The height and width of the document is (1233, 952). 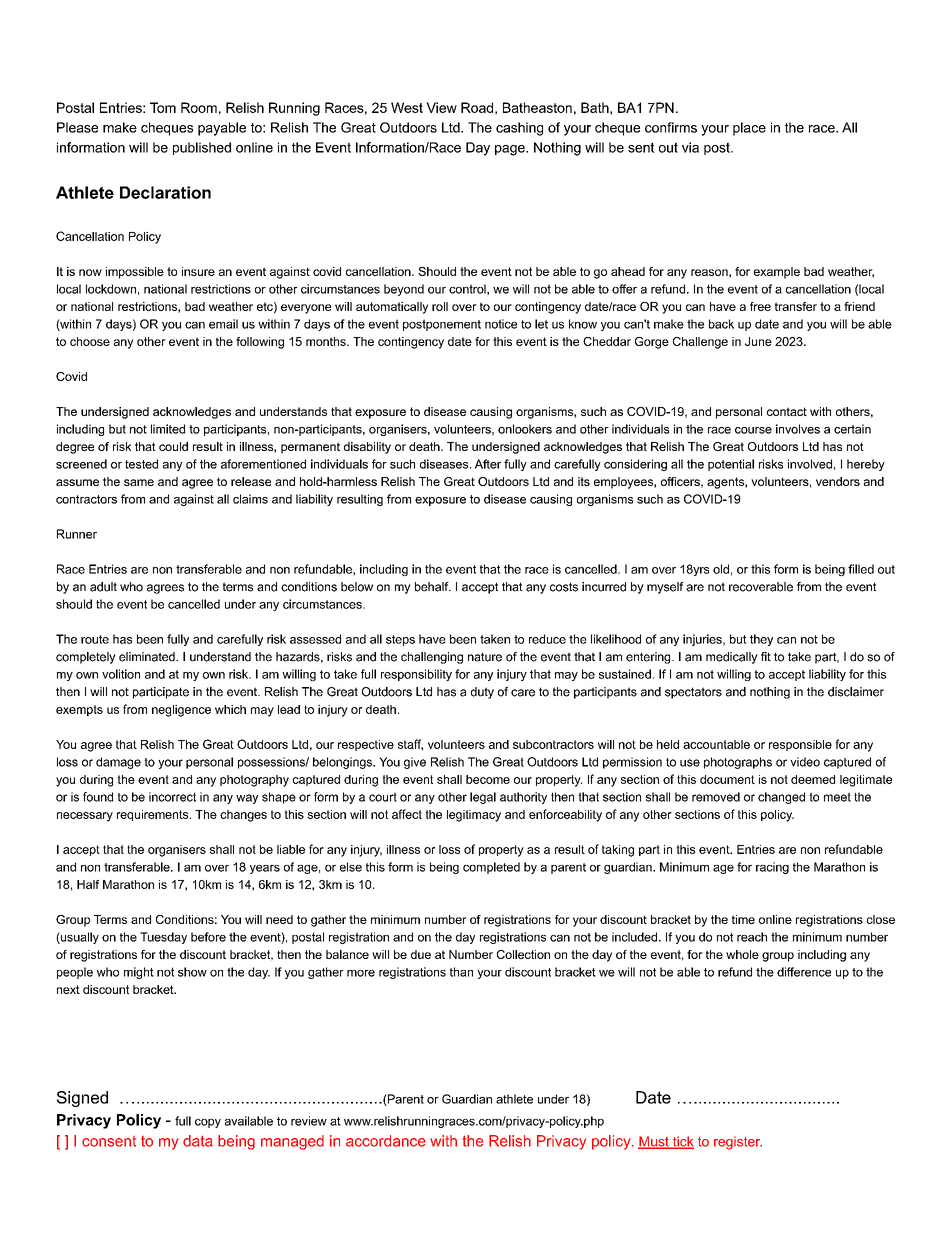 What do you see at coordinates (761, 640) in the document?
I see `they` at bounding box center [761, 640].
